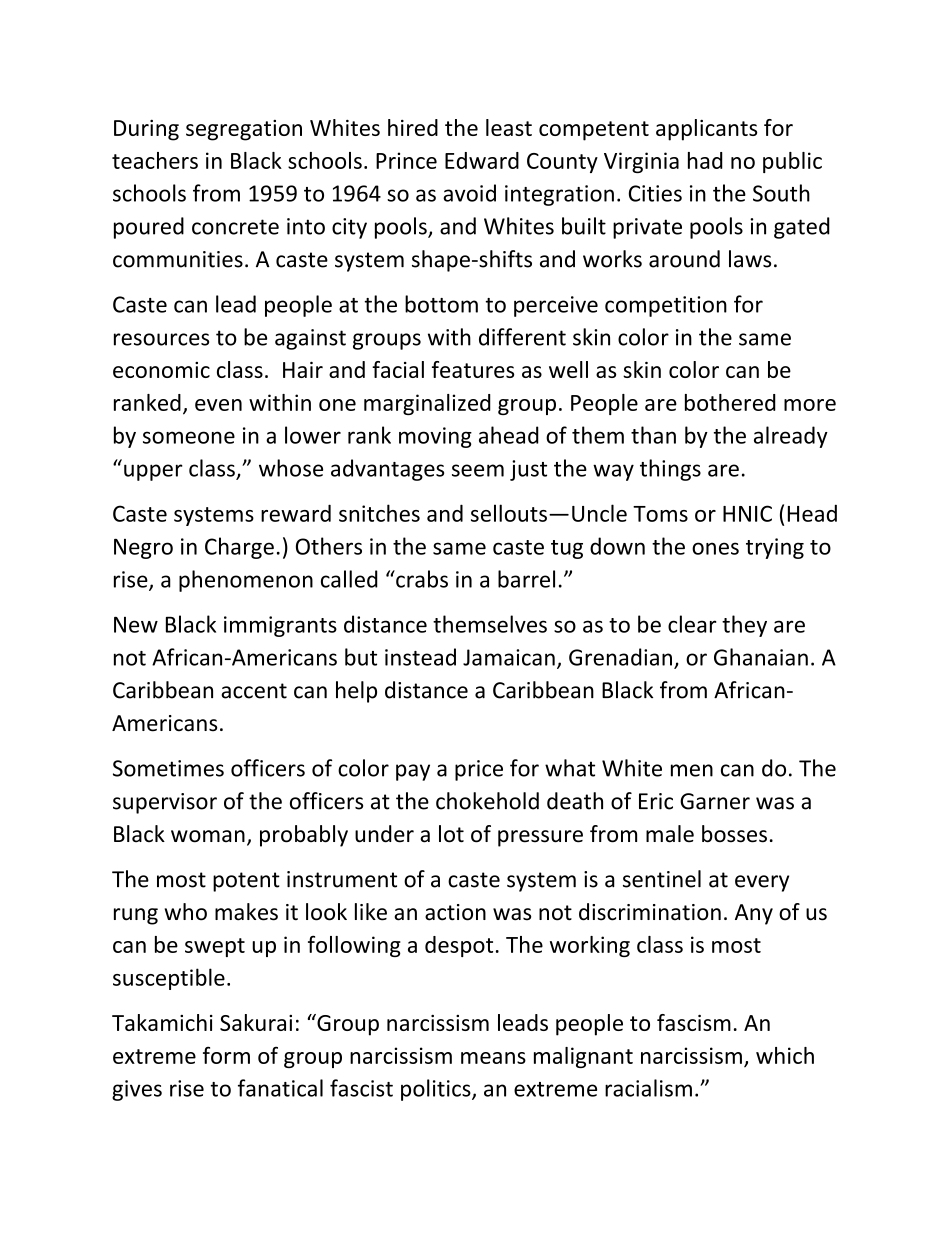 The height and width of the document is (1233, 952). I want to click on segregation, so click(244, 130).
